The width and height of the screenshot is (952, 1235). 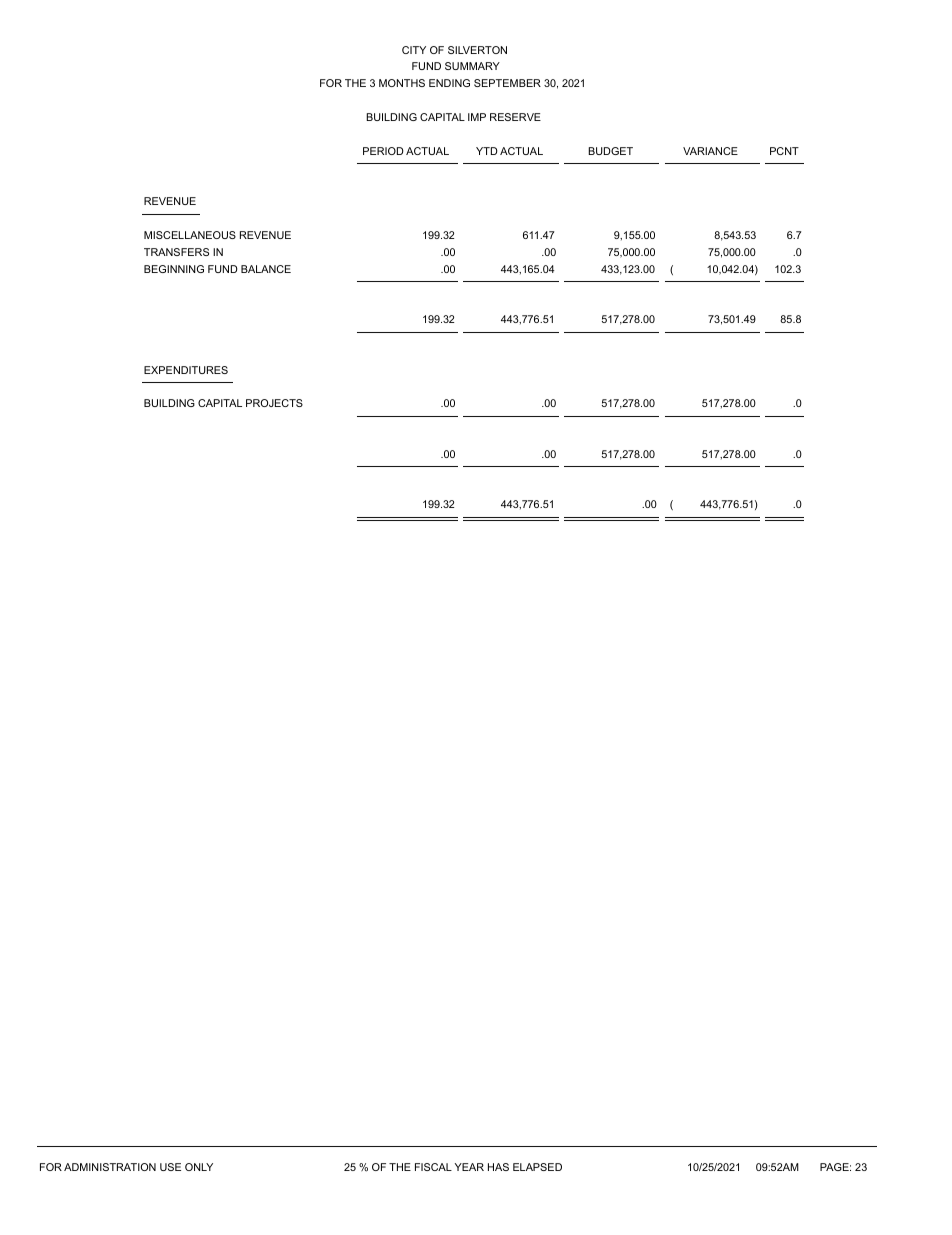 What do you see at coordinates (537, 1167) in the screenshot?
I see `ELAPSED` at bounding box center [537, 1167].
